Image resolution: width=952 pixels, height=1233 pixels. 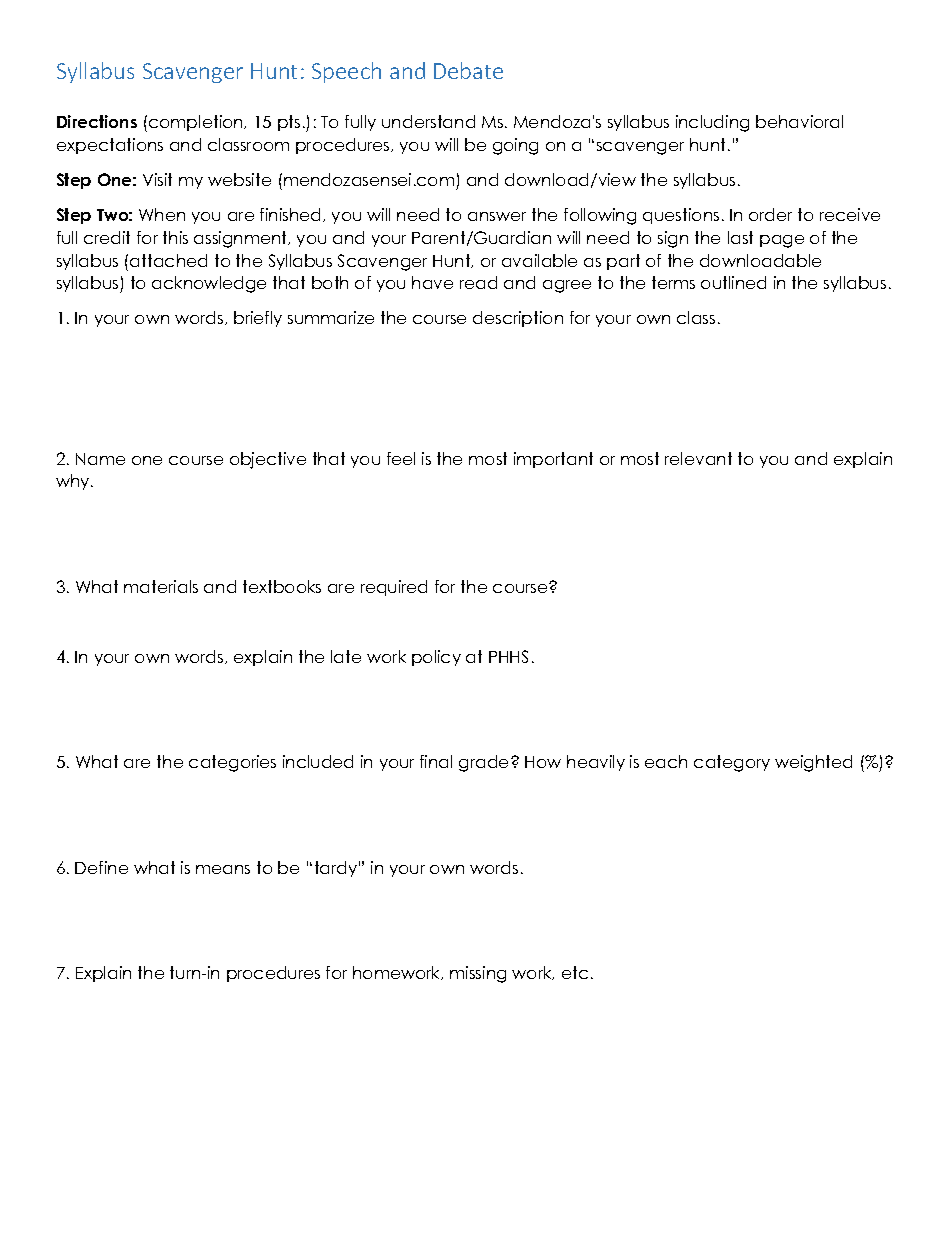 I want to click on final, so click(x=436, y=761).
